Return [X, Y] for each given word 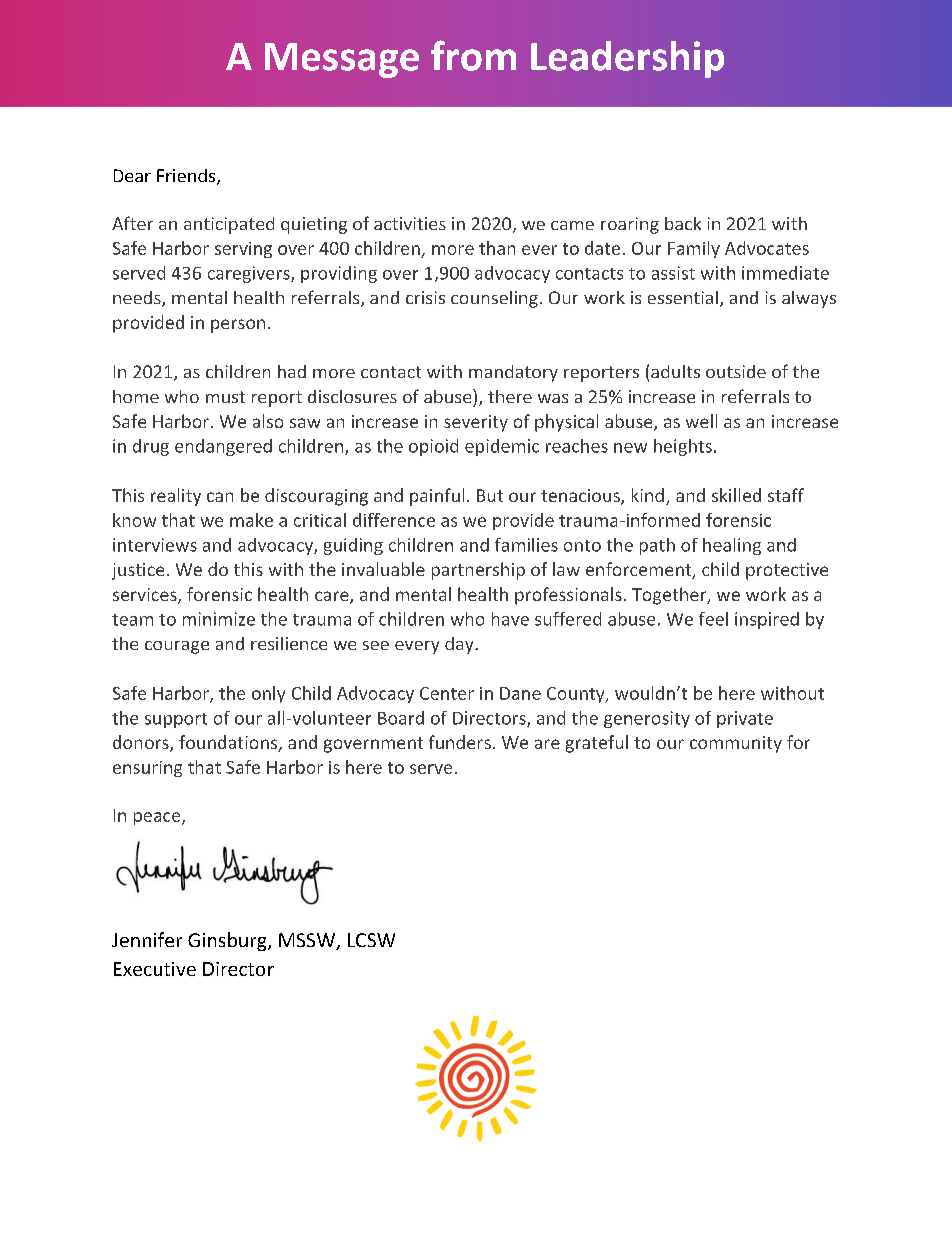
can [220, 497]
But [490, 495]
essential [683, 297]
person [238, 326]
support [176, 720]
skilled [736, 495]
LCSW [371, 940]
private [745, 719]
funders [460, 742]
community [736, 744]
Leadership [627, 59]
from [473, 55]
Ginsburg [228, 941]
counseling [494, 299]
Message [342, 60]
